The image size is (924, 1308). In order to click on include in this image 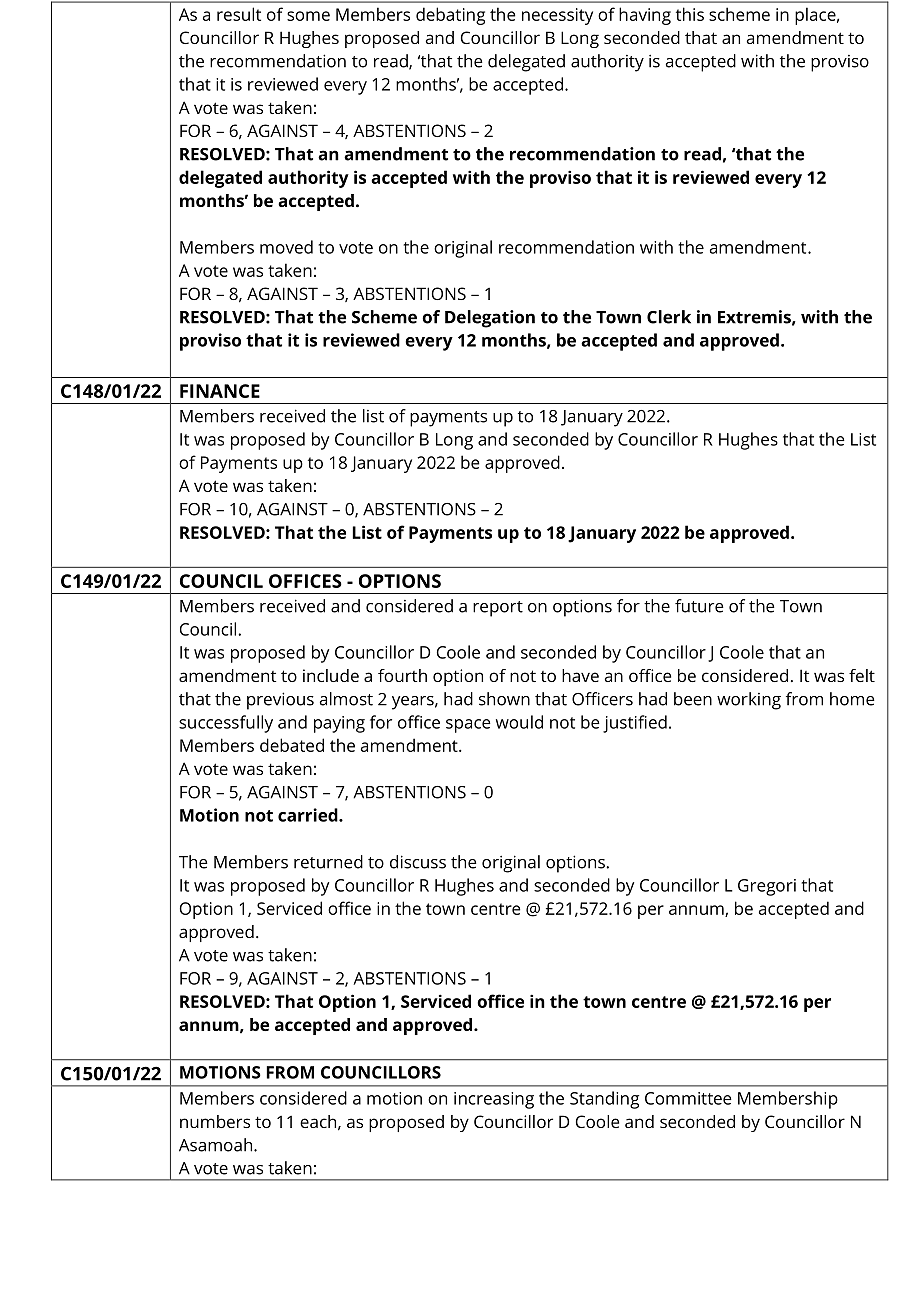, I will do `click(331, 675)`.
